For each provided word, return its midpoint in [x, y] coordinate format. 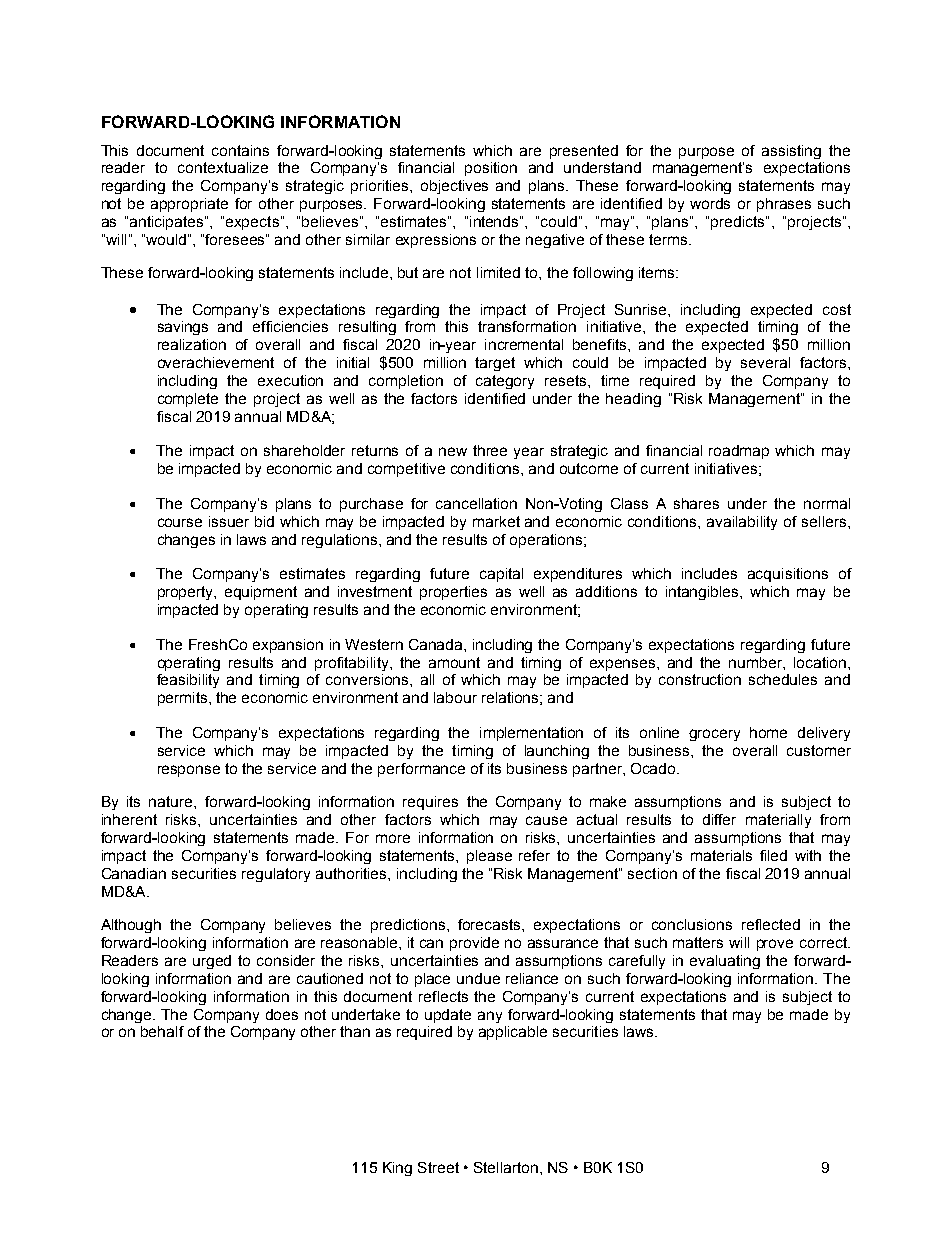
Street [438, 1167]
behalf [162, 1031]
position [491, 169]
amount [454, 662]
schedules [783, 679]
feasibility [188, 681]
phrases [784, 205]
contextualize [223, 167]
